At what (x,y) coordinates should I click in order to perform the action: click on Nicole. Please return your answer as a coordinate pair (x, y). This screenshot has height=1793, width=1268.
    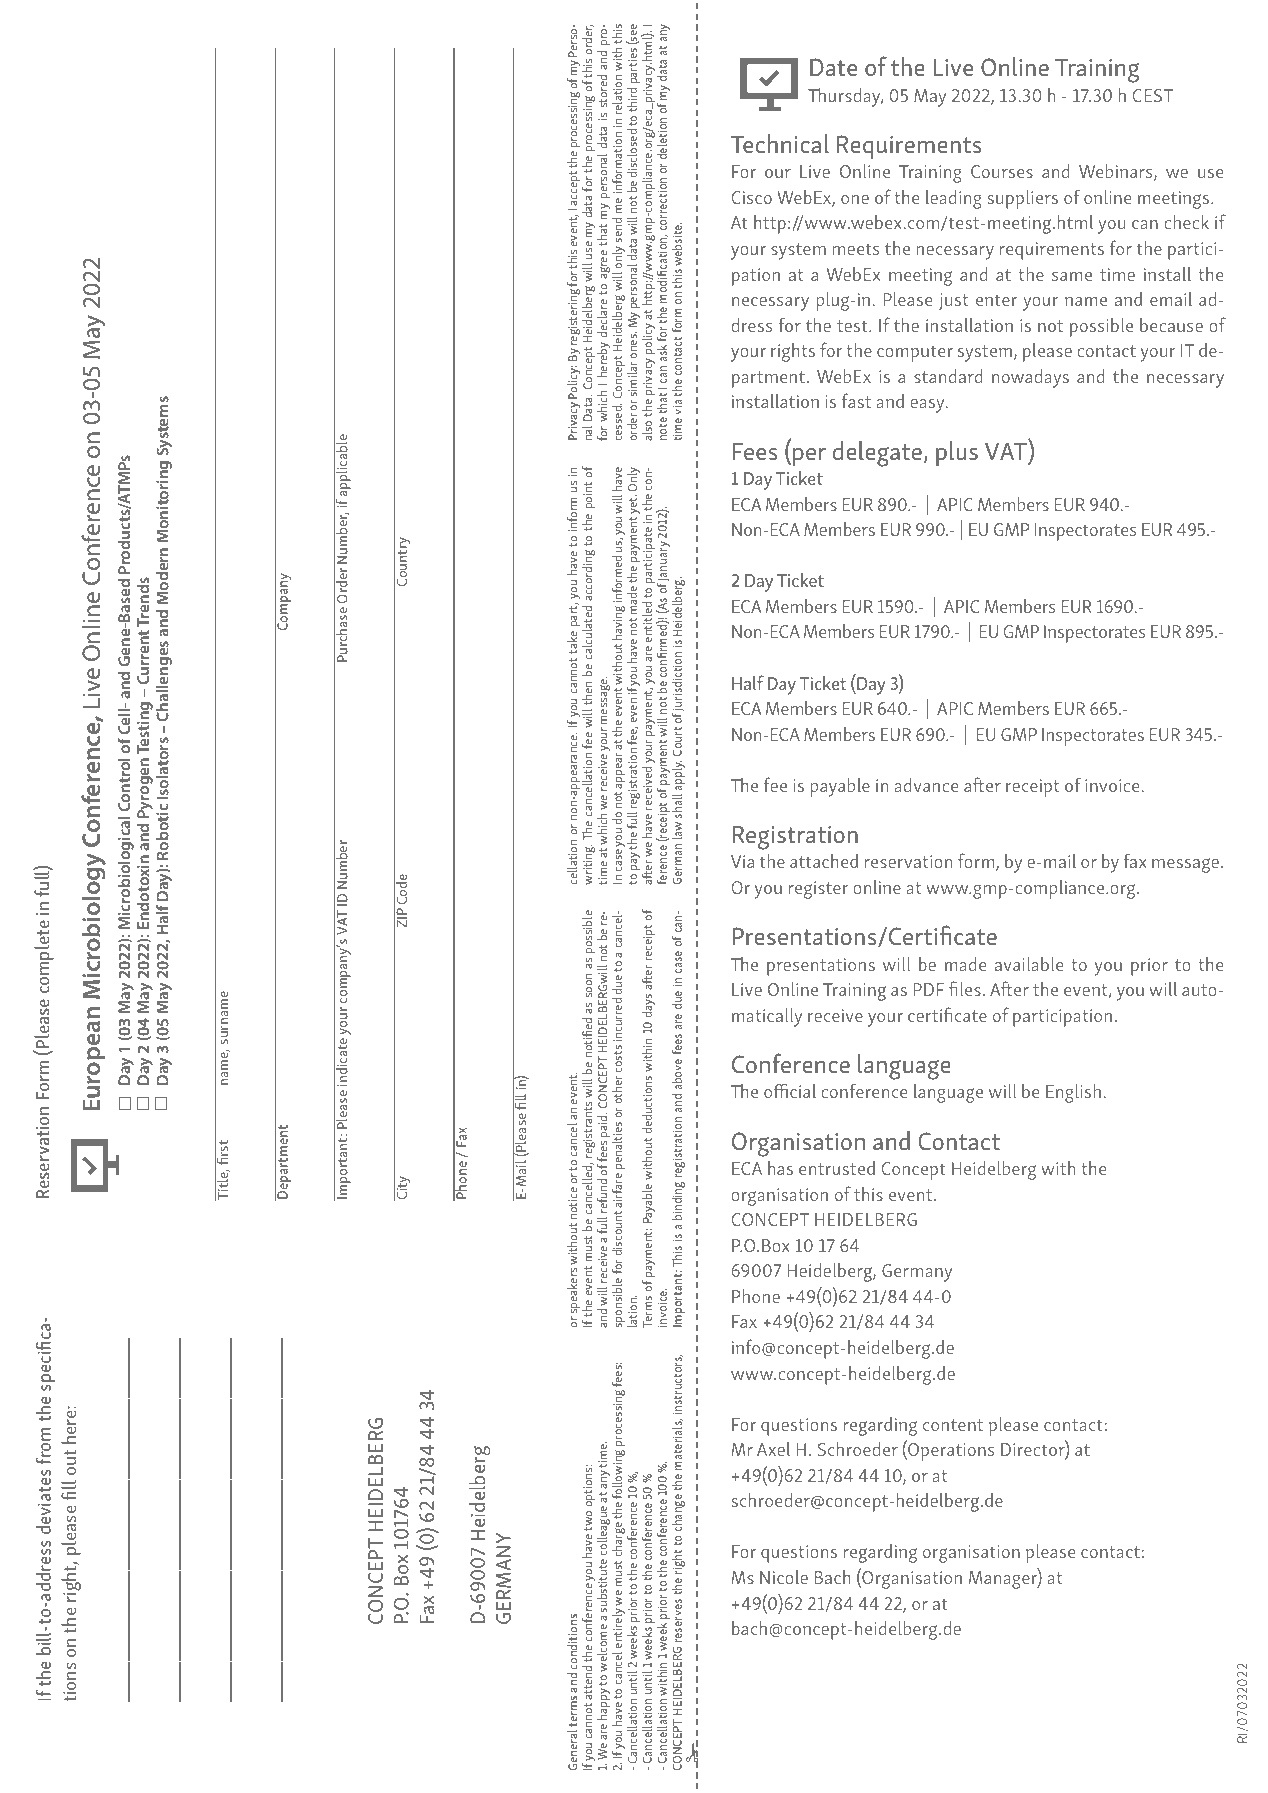
    Looking at the image, I should click on (784, 1576).
